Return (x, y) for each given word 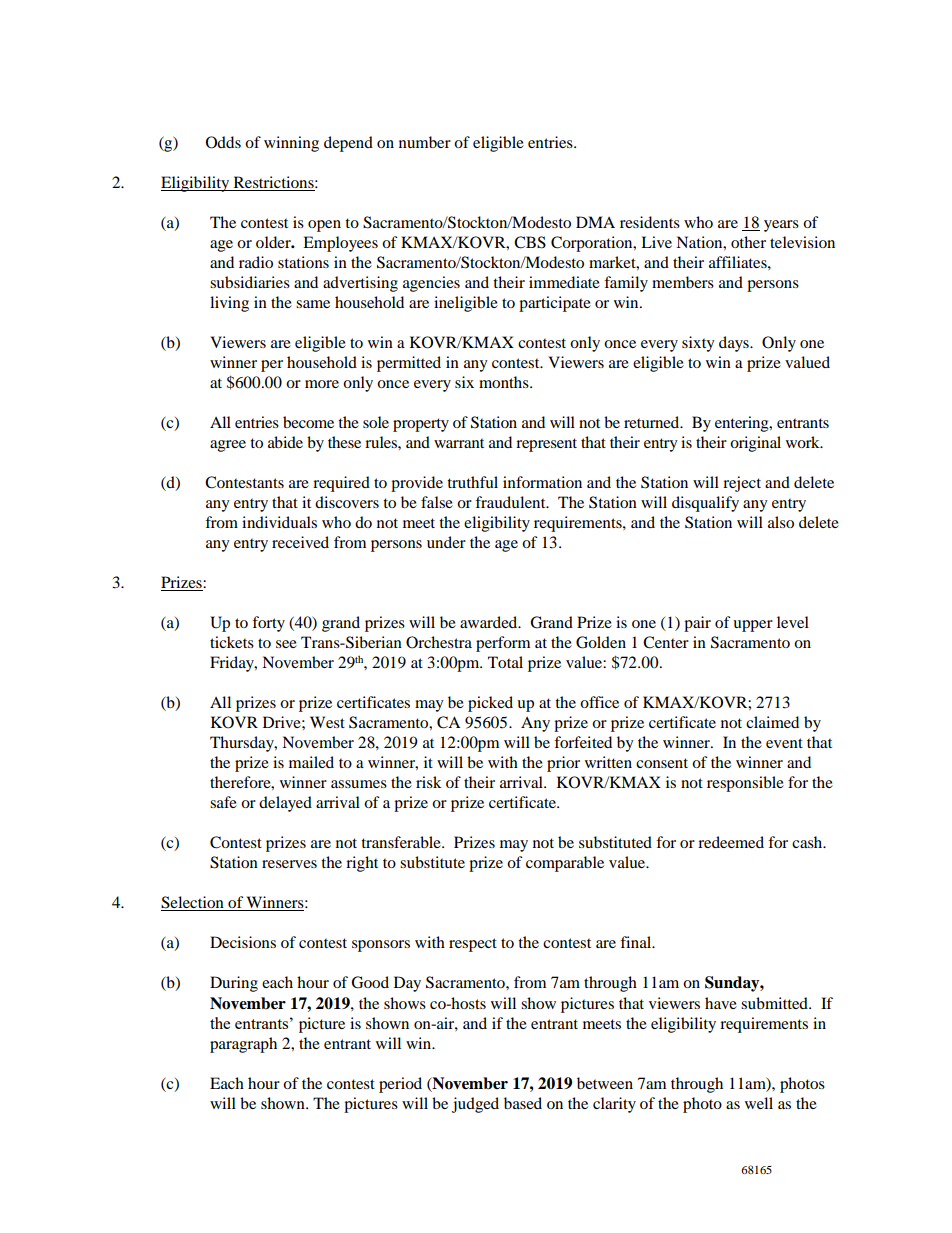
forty (268, 624)
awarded (490, 622)
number (425, 142)
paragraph (243, 1045)
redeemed (731, 842)
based (523, 1103)
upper (753, 626)
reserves (289, 864)
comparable (565, 864)
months (505, 382)
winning (291, 144)
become (308, 422)
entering (743, 424)
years (781, 226)
